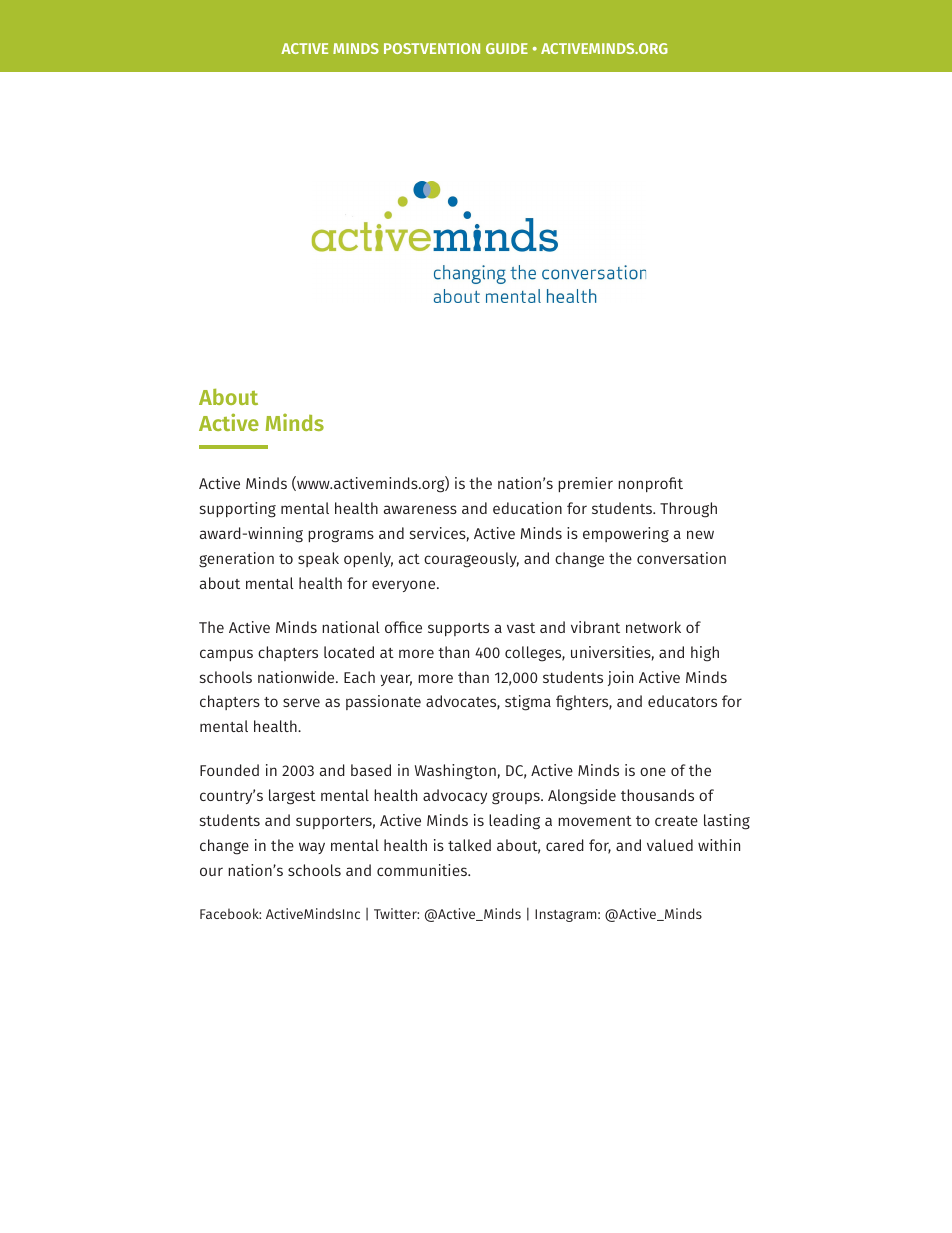 This screenshot has height=1233, width=952. What do you see at coordinates (507, 48) in the screenshot?
I see `GUIDE` at bounding box center [507, 48].
